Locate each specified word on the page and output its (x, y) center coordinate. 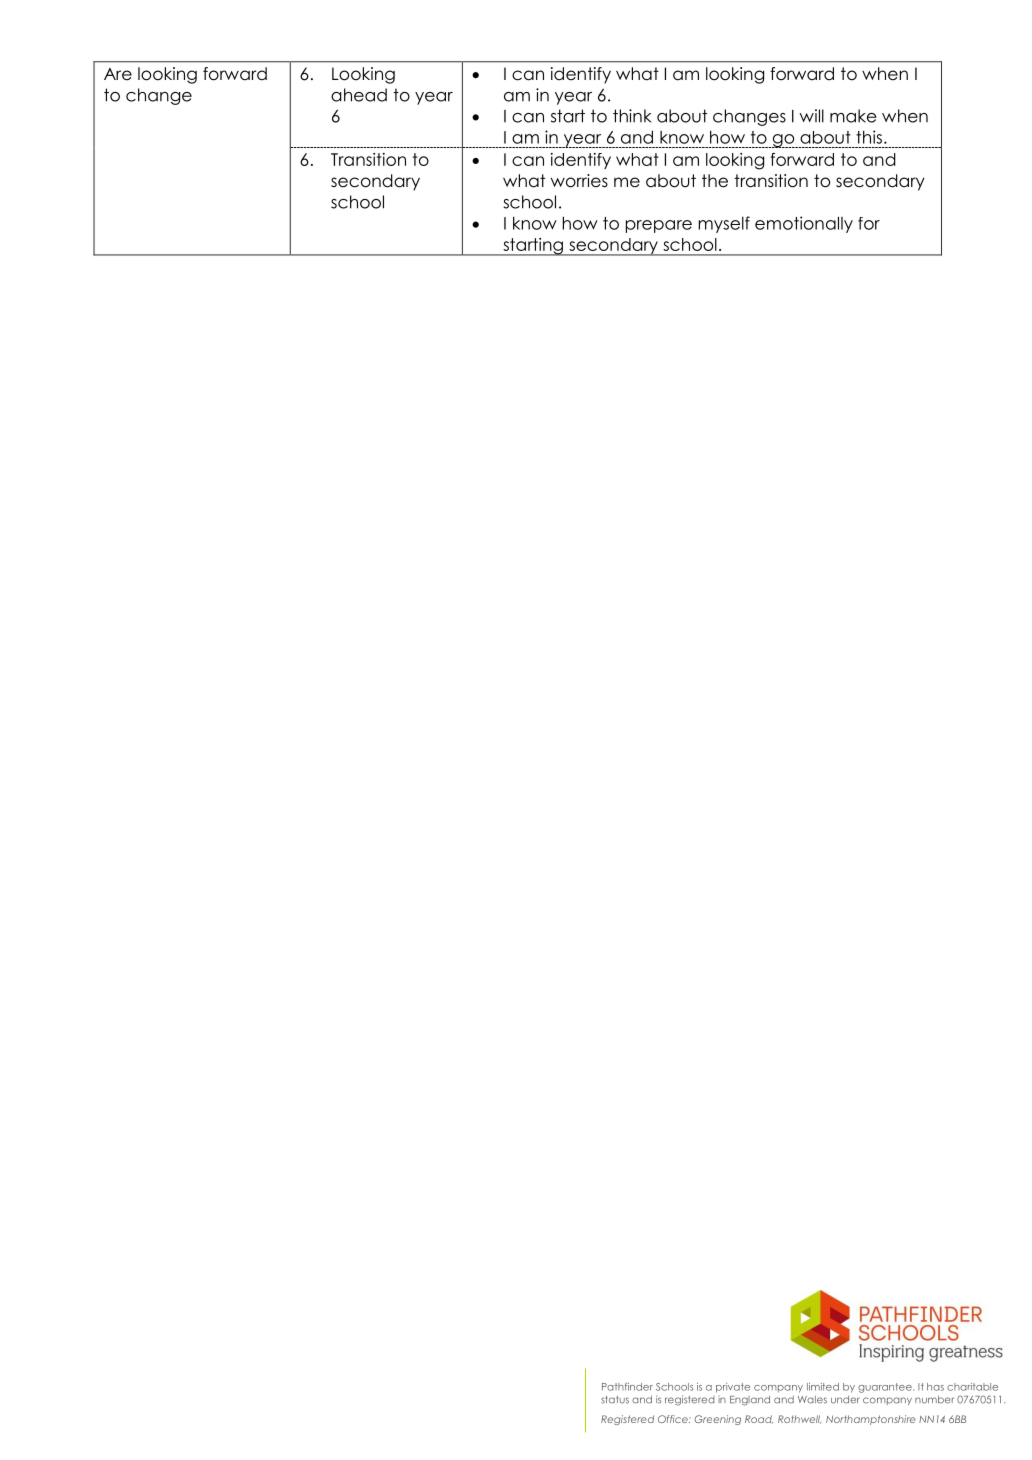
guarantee (886, 1388)
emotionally (804, 224)
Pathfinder (627, 1387)
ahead (359, 95)
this (869, 137)
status (615, 1400)
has (935, 1387)
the (715, 181)
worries (579, 181)
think (632, 116)
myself (724, 224)
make (853, 116)
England (750, 1401)
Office (674, 1419)
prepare (659, 226)
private (733, 1388)
